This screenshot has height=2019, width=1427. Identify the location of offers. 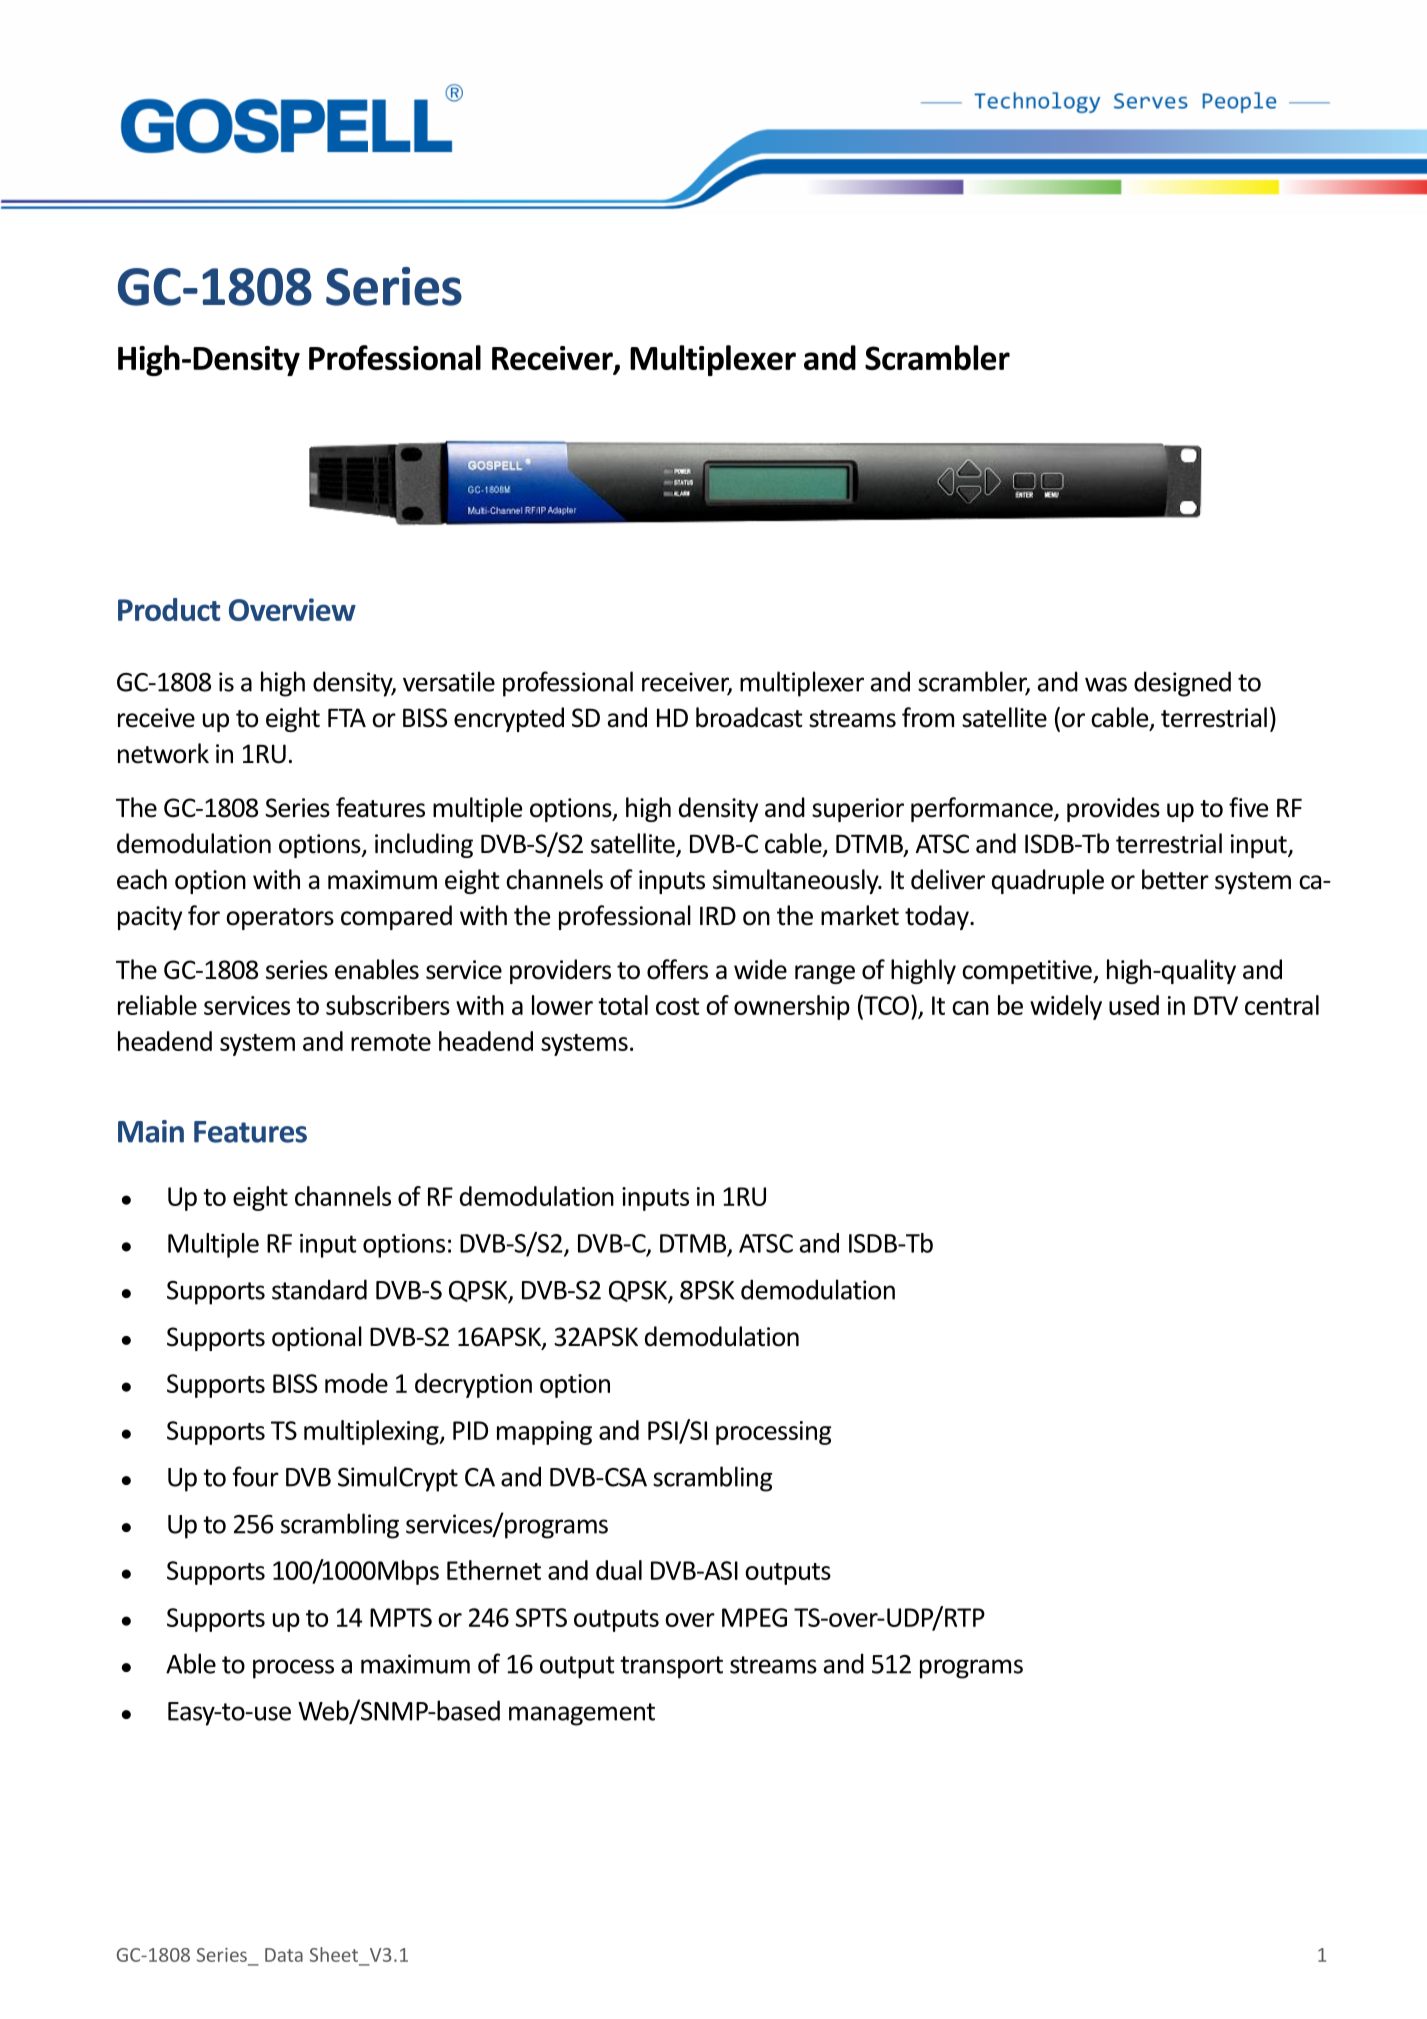
(677, 969).
